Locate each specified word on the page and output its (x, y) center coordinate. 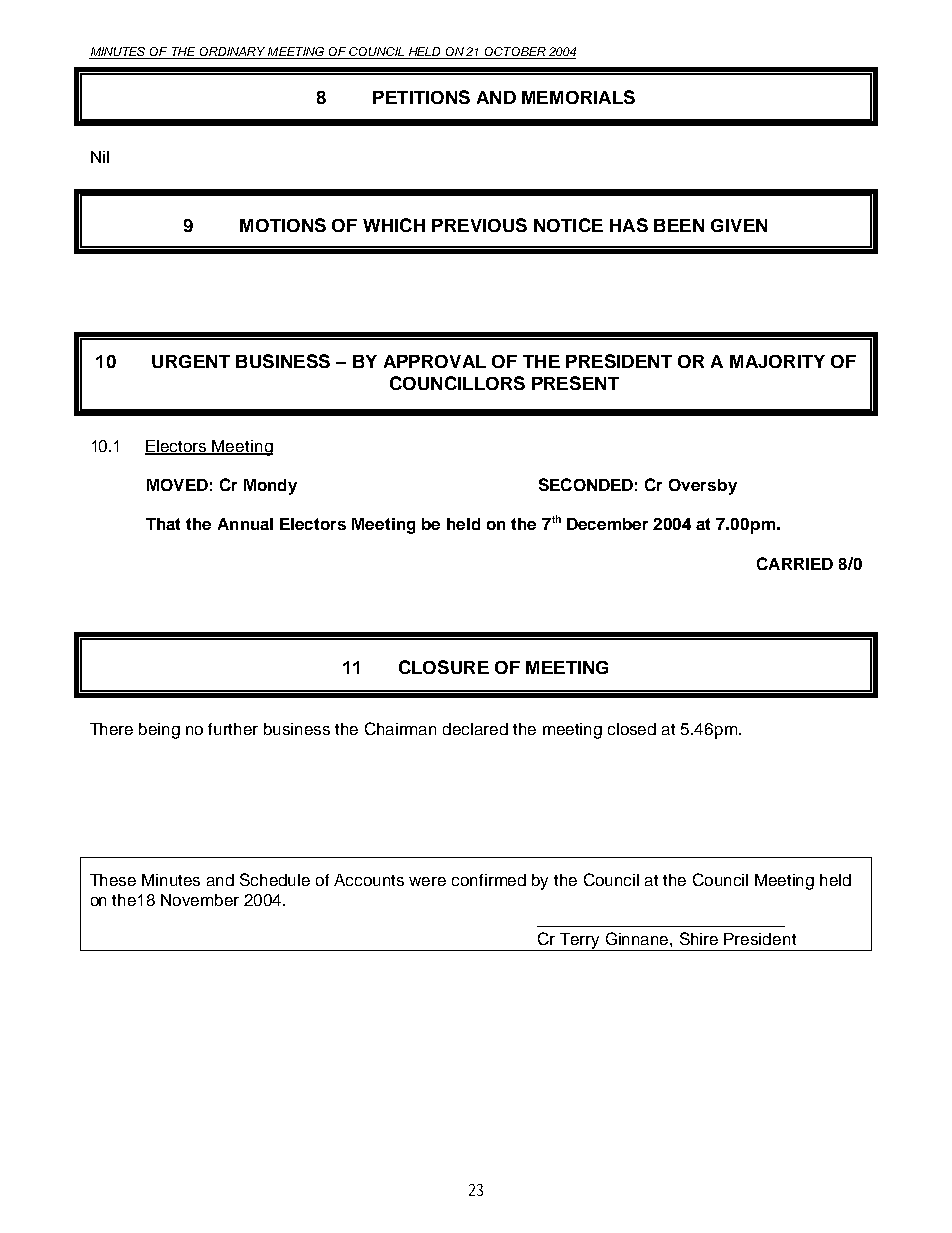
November (200, 900)
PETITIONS (421, 97)
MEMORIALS (578, 97)
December (607, 524)
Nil (100, 157)
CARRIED (795, 563)
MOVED (177, 485)
